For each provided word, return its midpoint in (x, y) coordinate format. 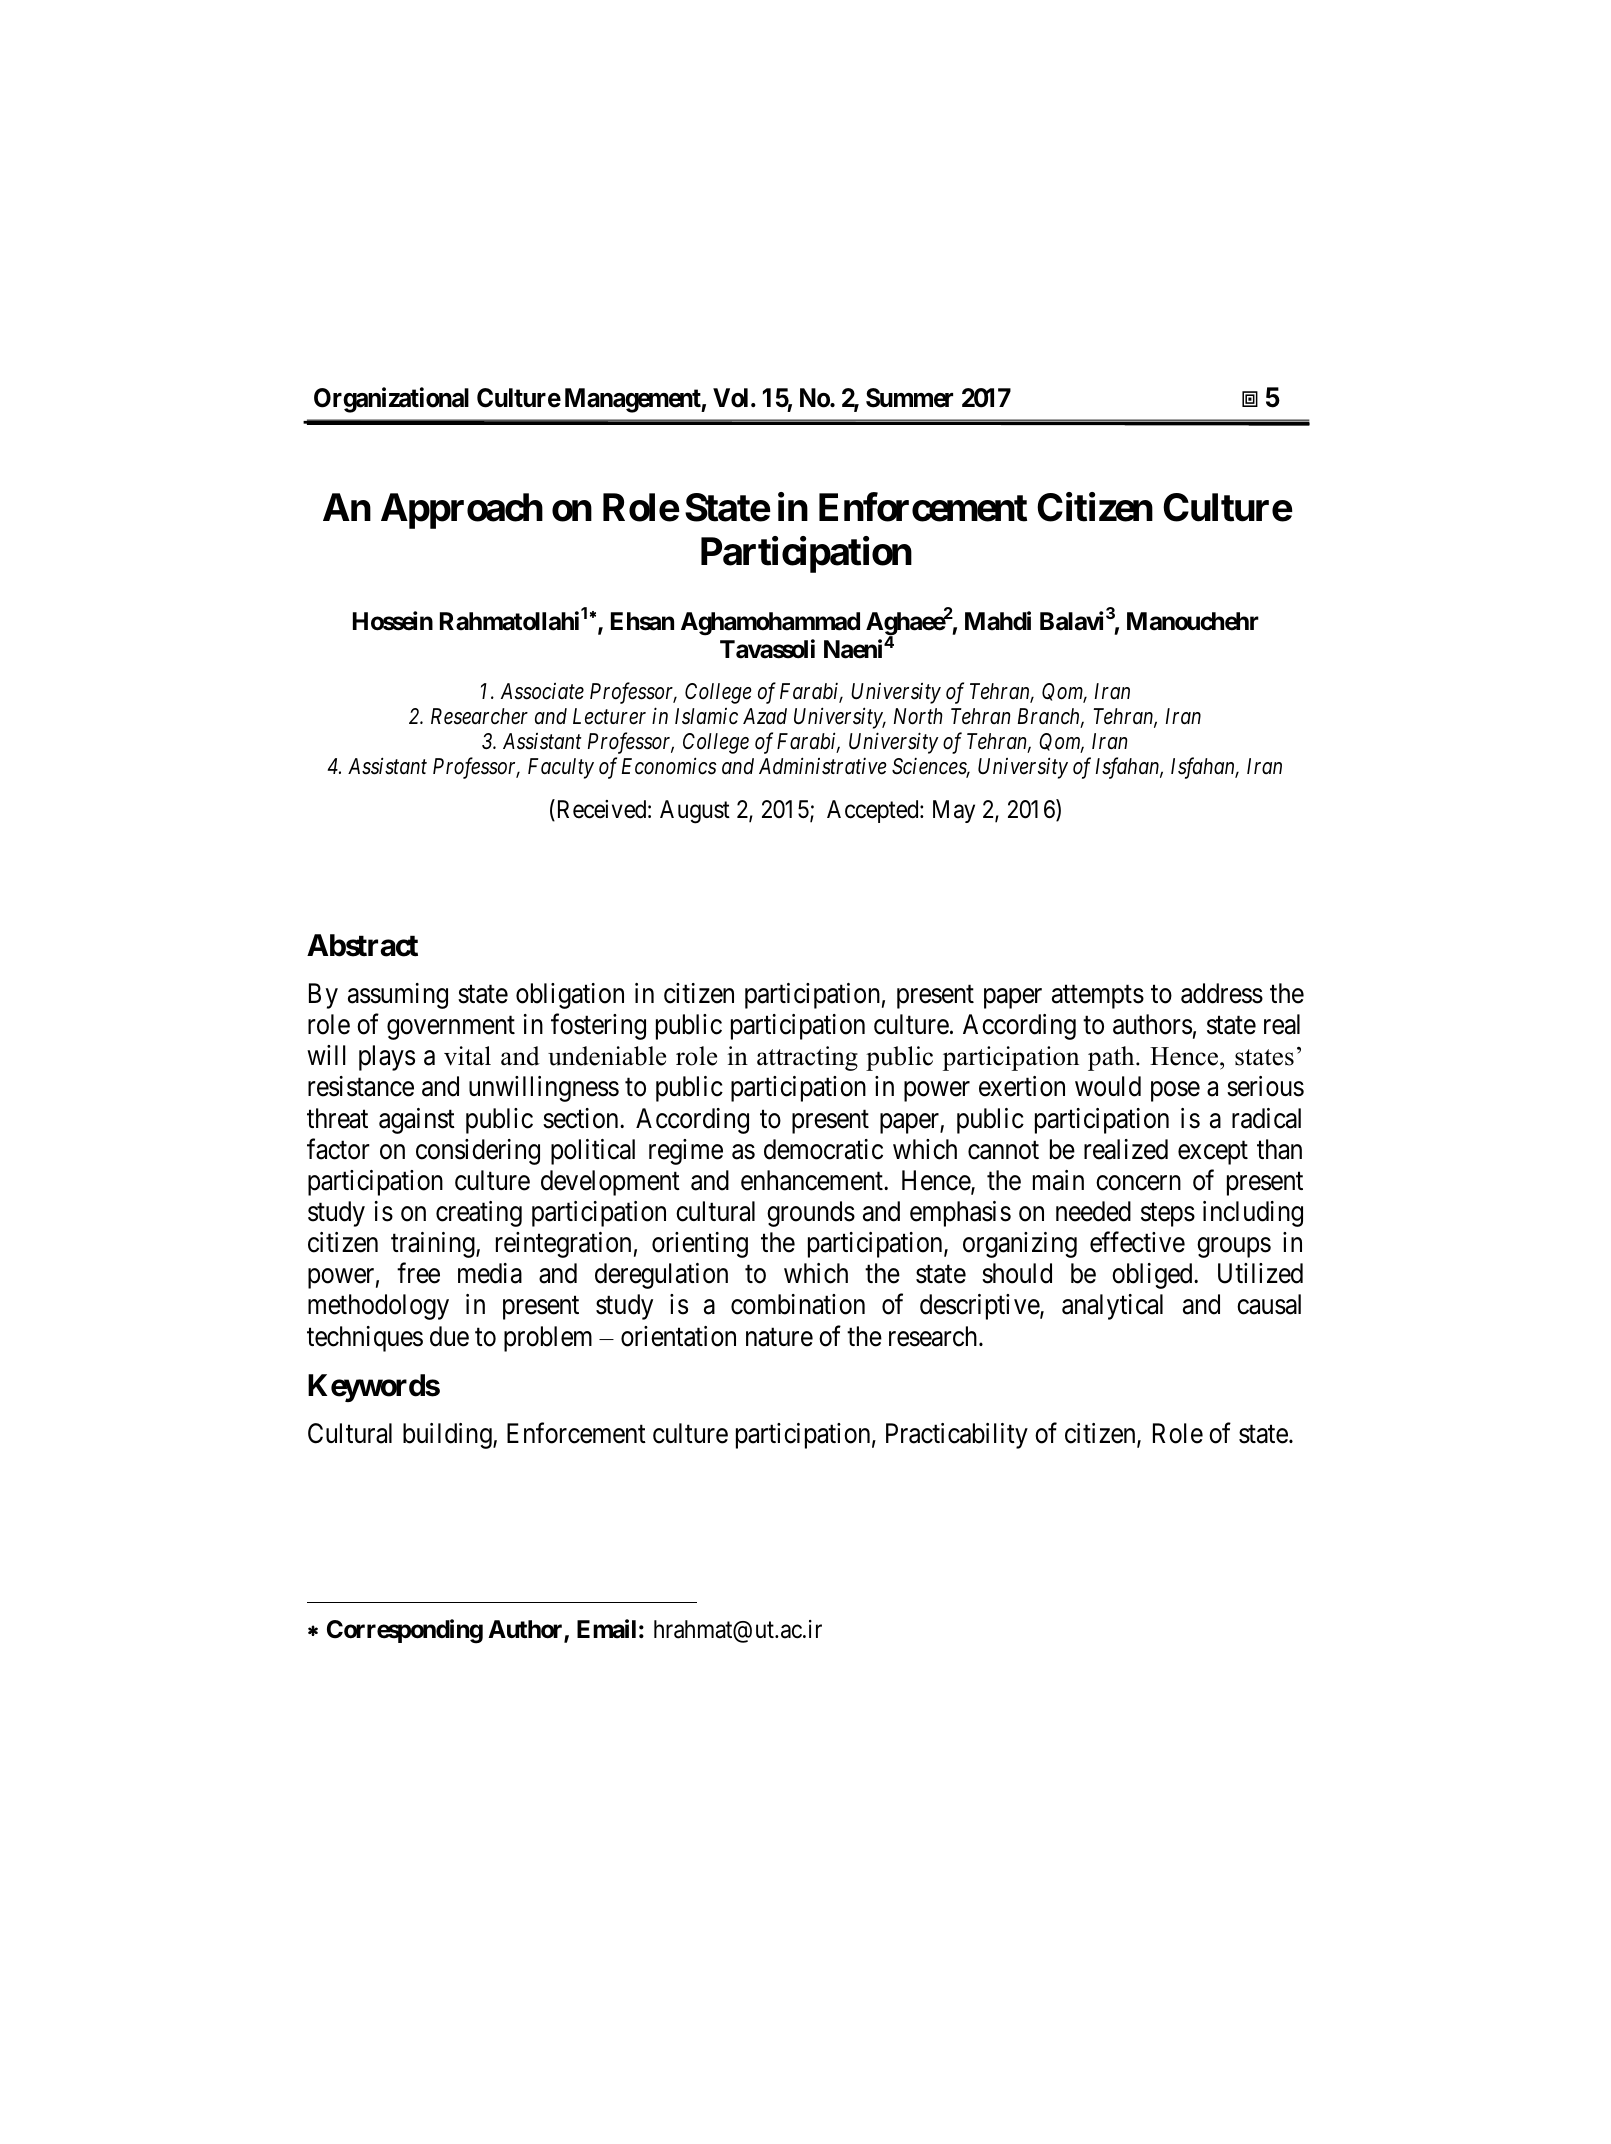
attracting (807, 1058)
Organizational (391, 400)
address (1222, 993)
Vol (730, 398)
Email (606, 1629)
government (451, 1028)
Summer (909, 398)
